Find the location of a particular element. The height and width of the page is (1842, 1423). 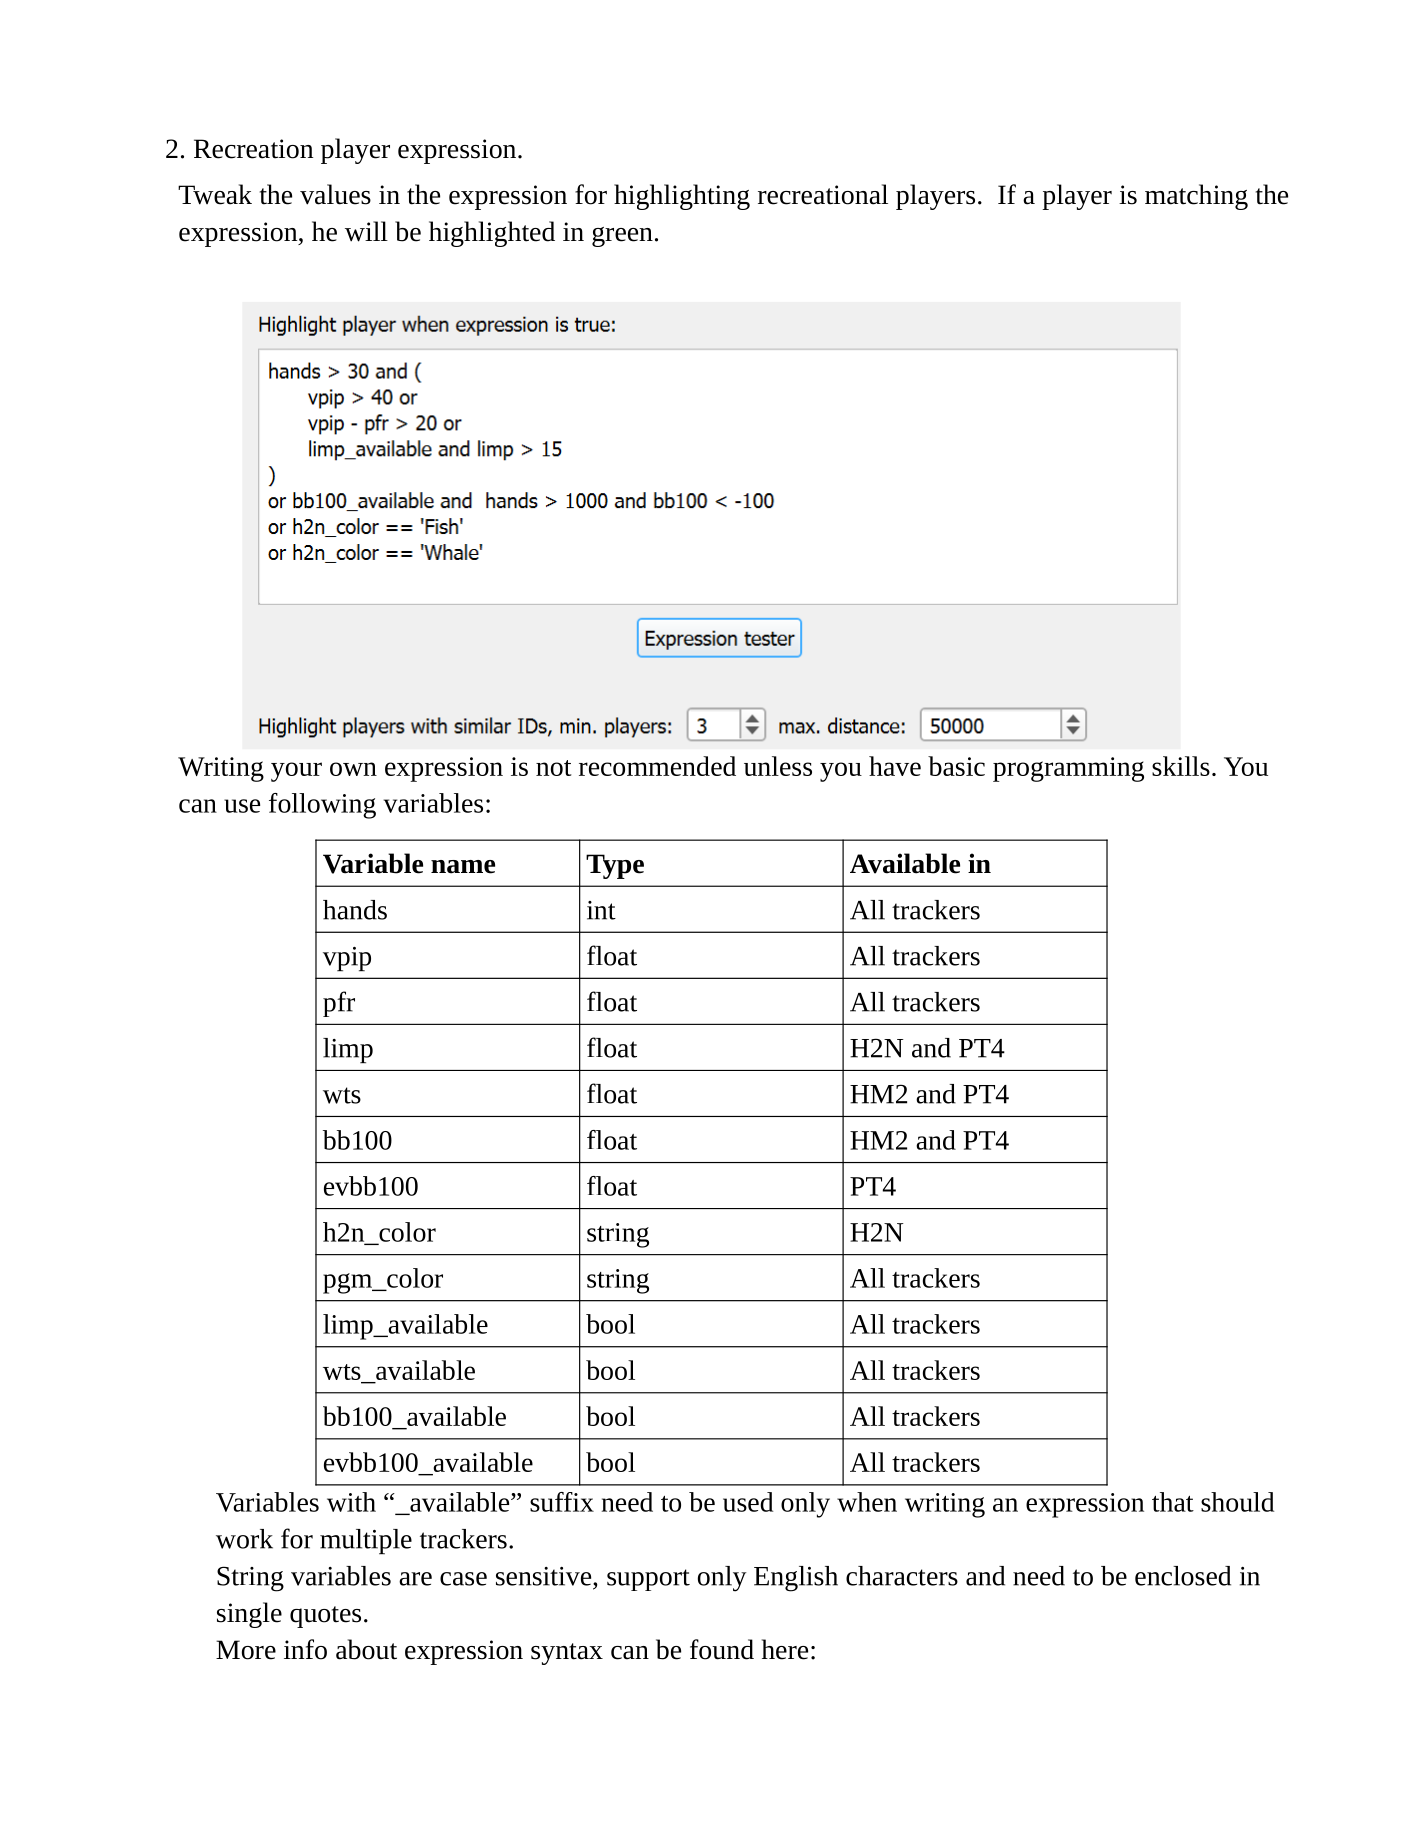

own is located at coordinates (353, 769).
